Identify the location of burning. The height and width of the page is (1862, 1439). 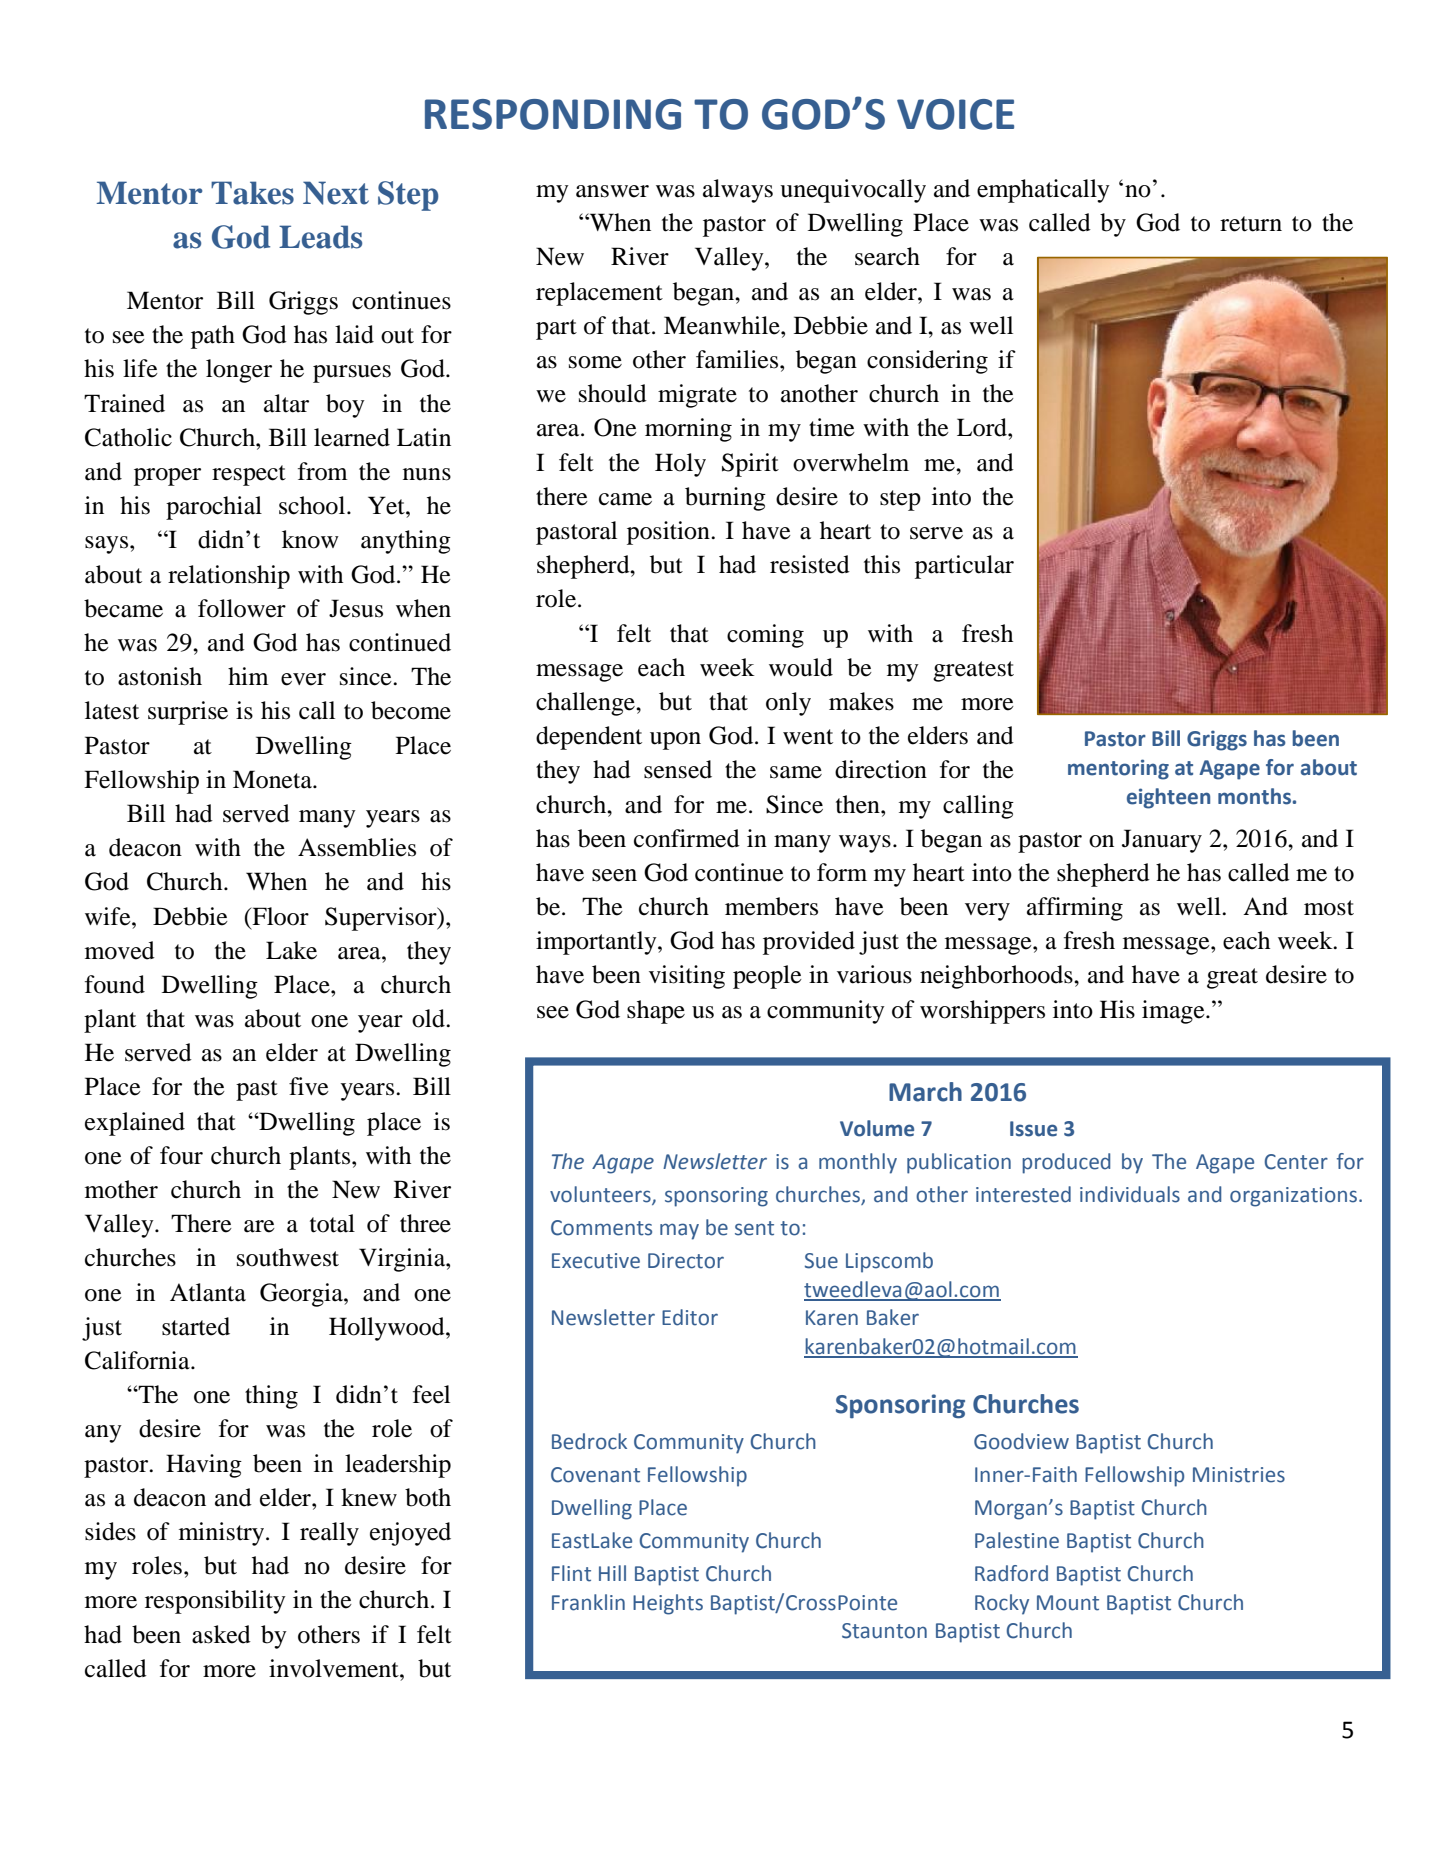
(725, 499).
